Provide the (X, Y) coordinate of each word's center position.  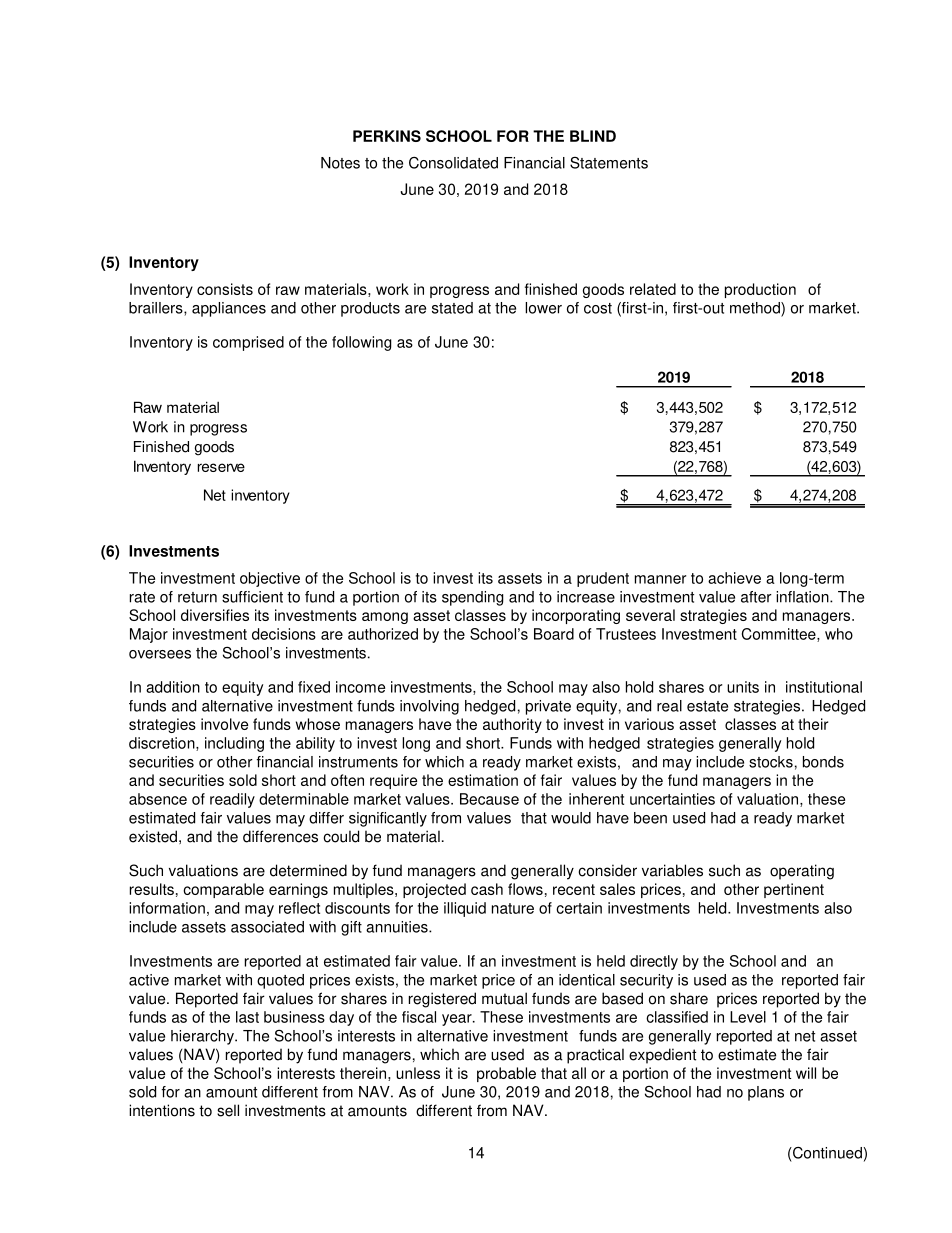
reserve (221, 467)
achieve (734, 578)
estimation (483, 780)
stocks (771, 762)
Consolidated (453, 163)
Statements (609, 163)
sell (228, 1110)
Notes (340, 163)
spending (473, 598)
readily (232, 800)
